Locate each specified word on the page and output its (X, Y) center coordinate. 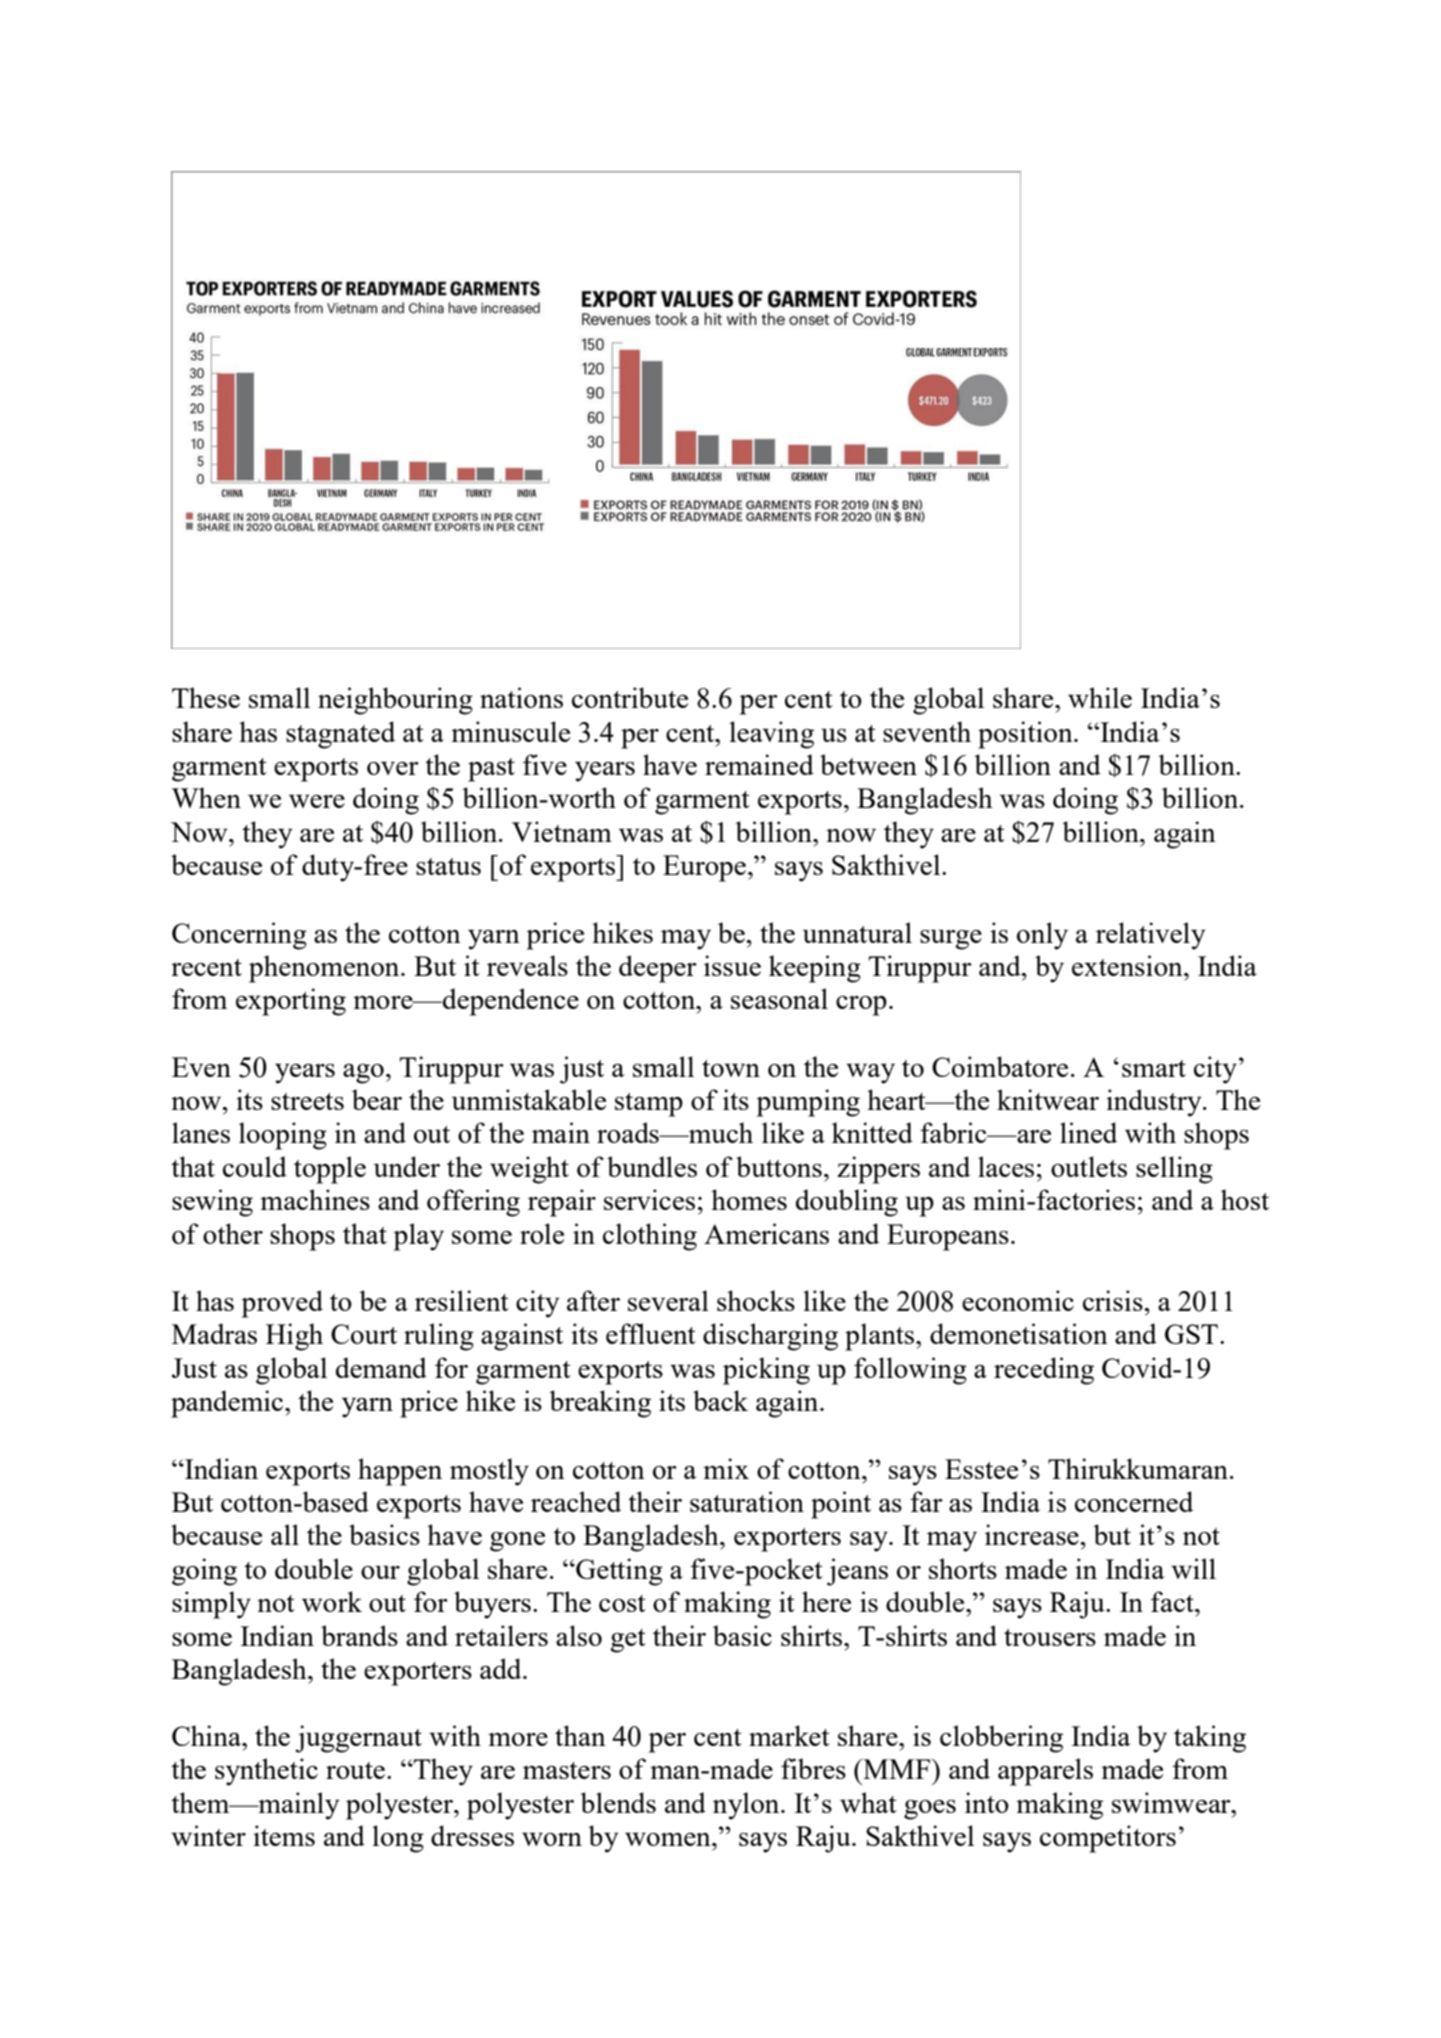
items (284, 1835)
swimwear (1172, 1802)
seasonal (779, 998)
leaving (771, 735)
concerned (1134, 1501)
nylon (747, 1806)
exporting (291, 1002)
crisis (1114, 1300)
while (1100, 697)
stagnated (340, 735)
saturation (747, 1501)
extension (1128, 965)
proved (282, 1304)
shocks (756, 1300)
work (332, 1601)
